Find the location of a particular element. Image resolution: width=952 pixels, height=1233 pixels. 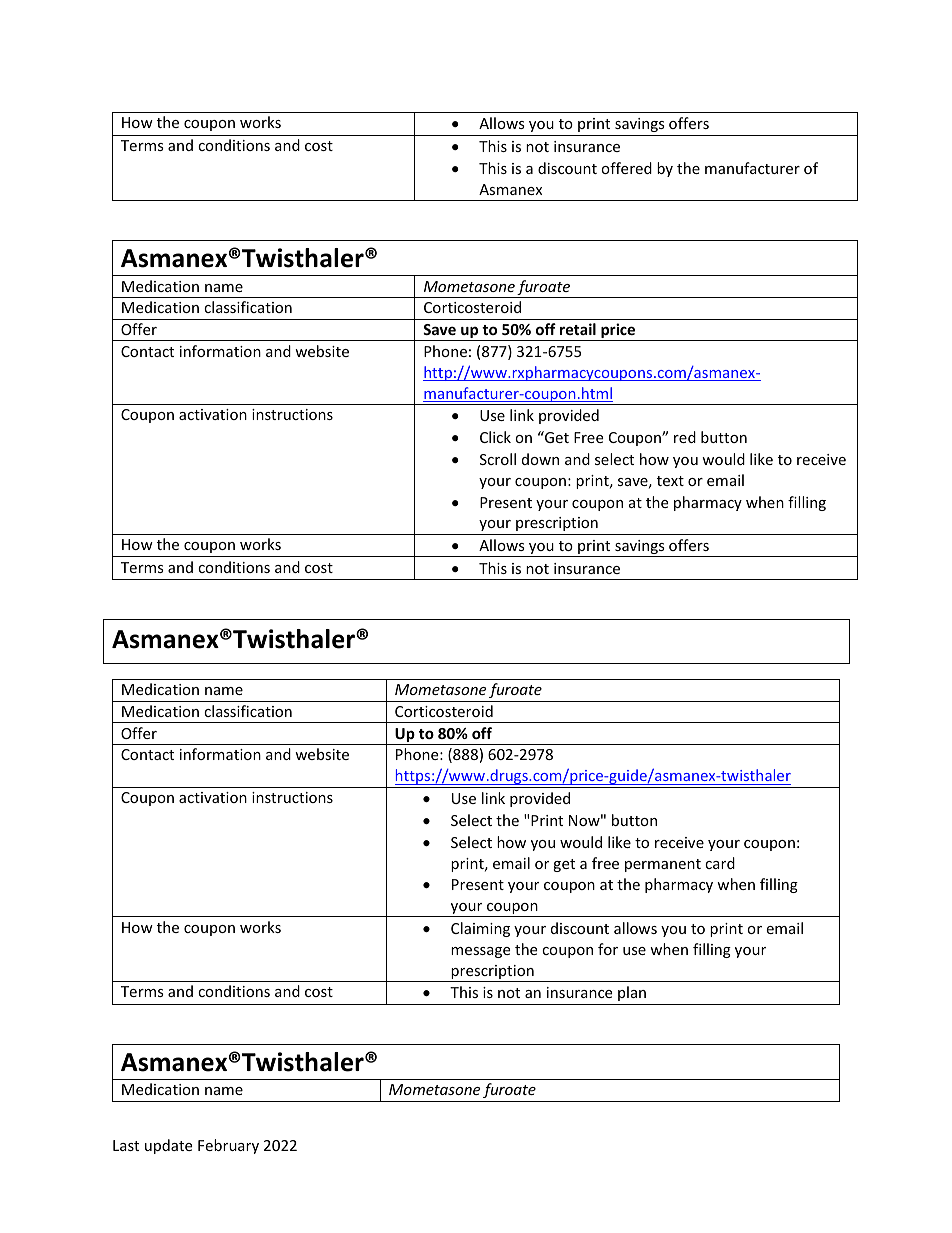

text is located at coordinates (670, 481).
